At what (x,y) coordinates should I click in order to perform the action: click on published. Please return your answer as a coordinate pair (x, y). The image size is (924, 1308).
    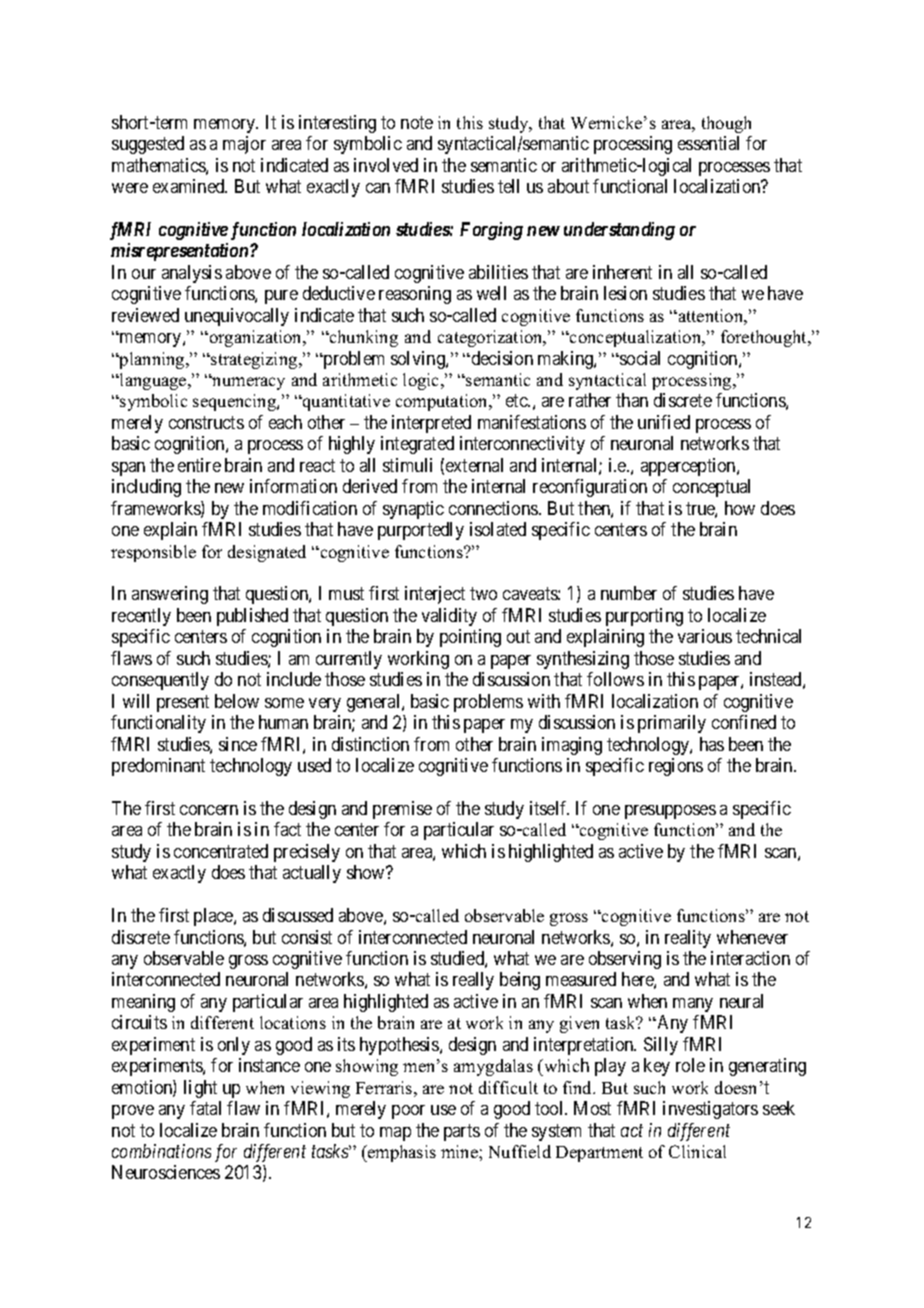
    Looking at the image, I should click on (252, 617).
